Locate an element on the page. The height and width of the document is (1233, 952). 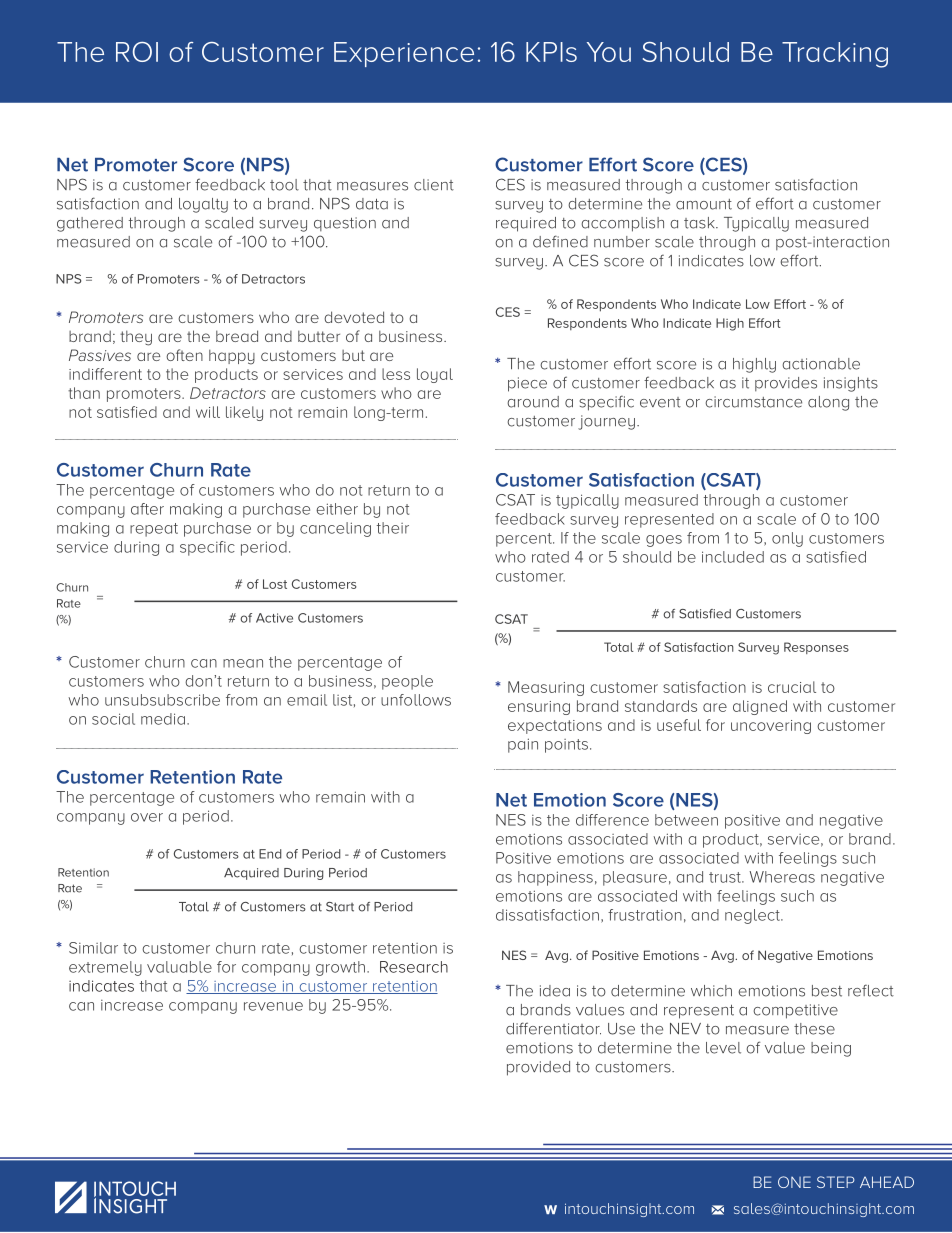
ROI is located at coordinates (137, 52).
